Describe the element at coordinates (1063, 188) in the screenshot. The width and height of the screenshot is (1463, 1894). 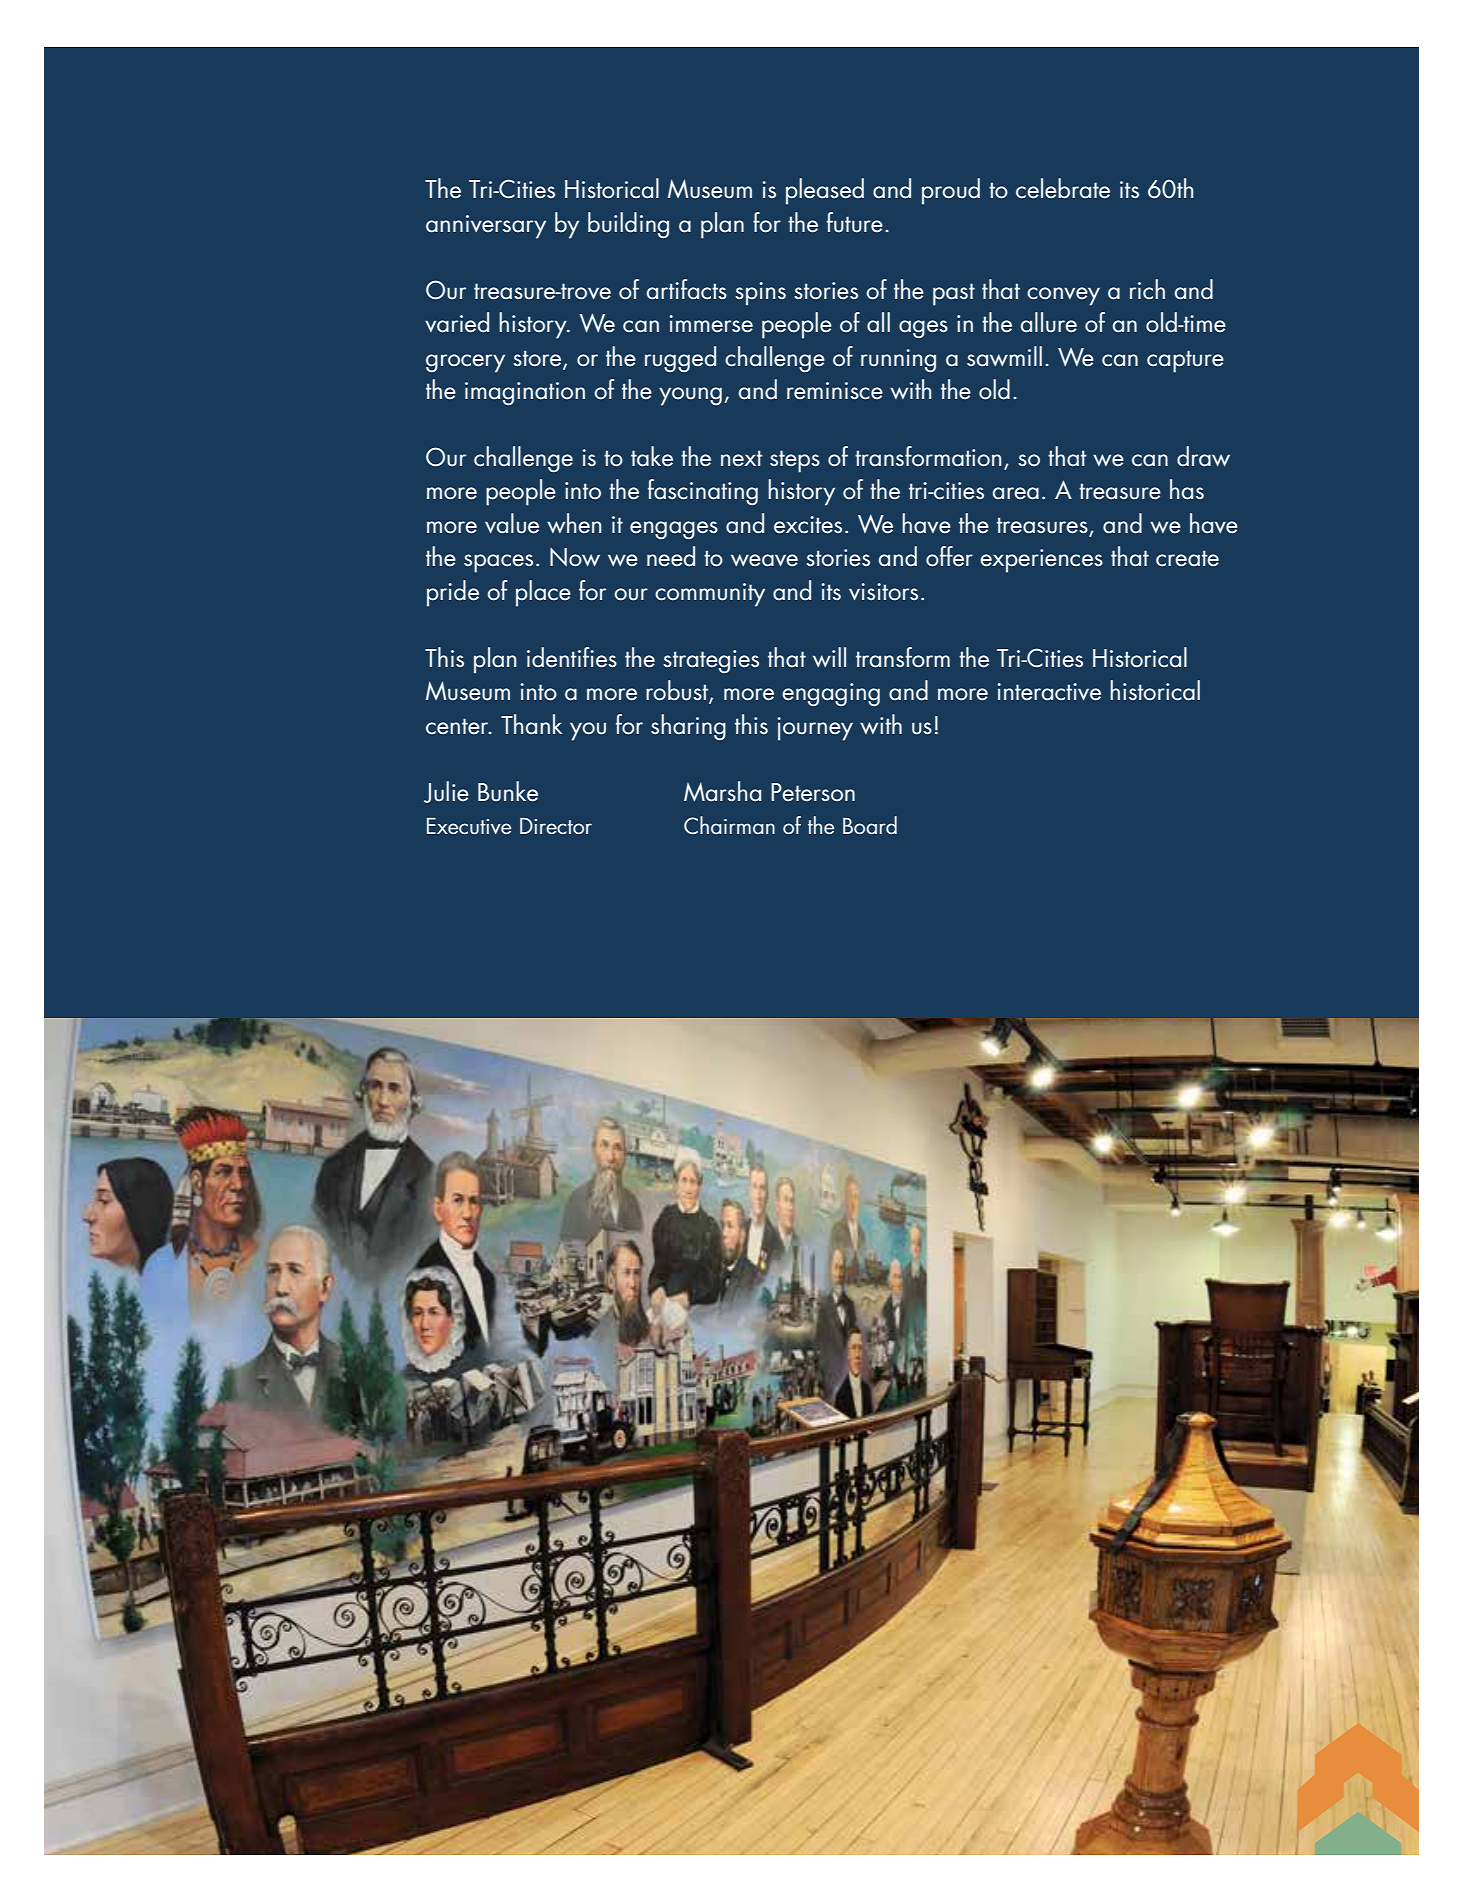
I see `celebrate` at that location.
